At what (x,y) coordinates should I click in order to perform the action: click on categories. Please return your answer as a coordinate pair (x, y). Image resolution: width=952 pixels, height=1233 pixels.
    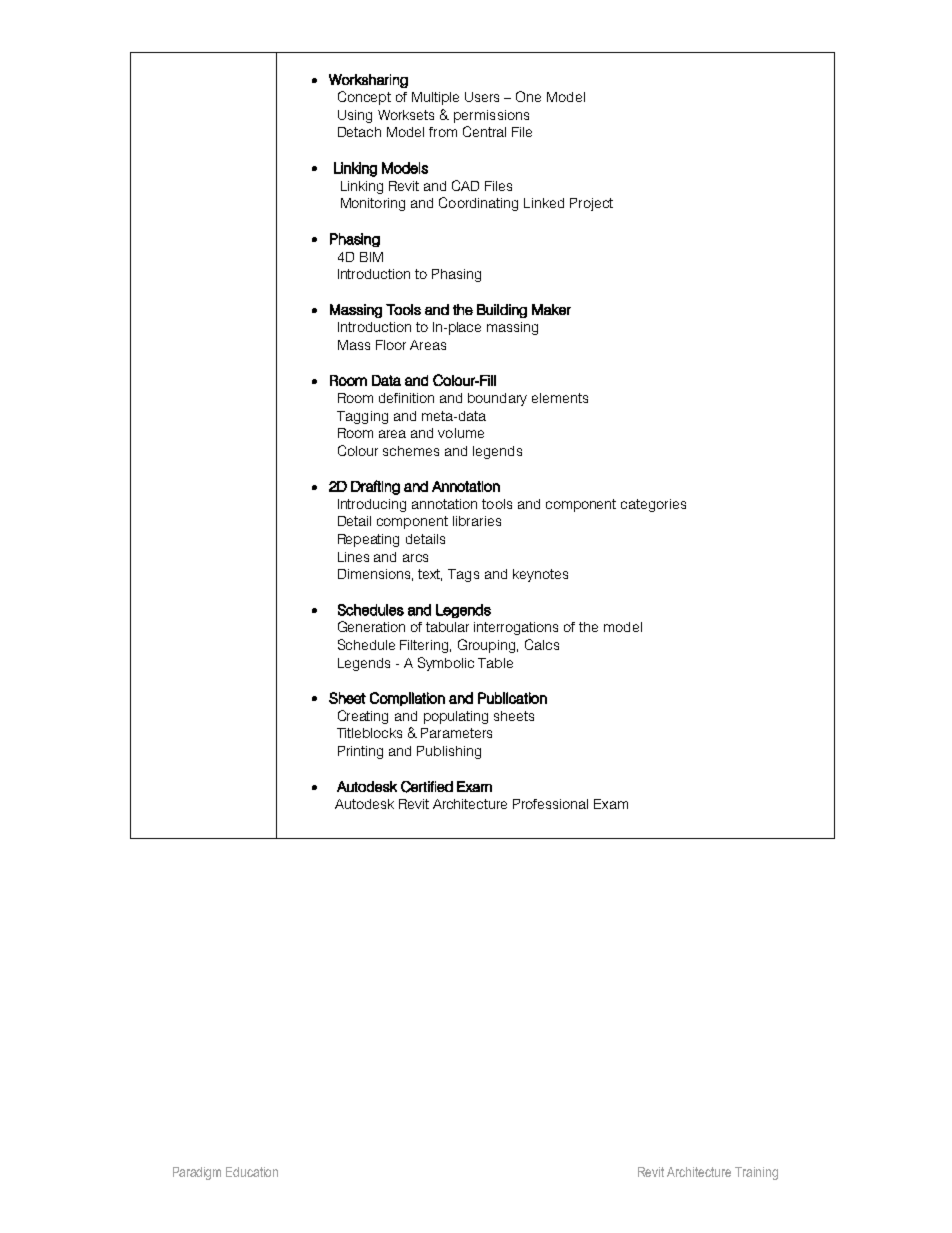
    Looking at the image, I should click on (653, 505).
